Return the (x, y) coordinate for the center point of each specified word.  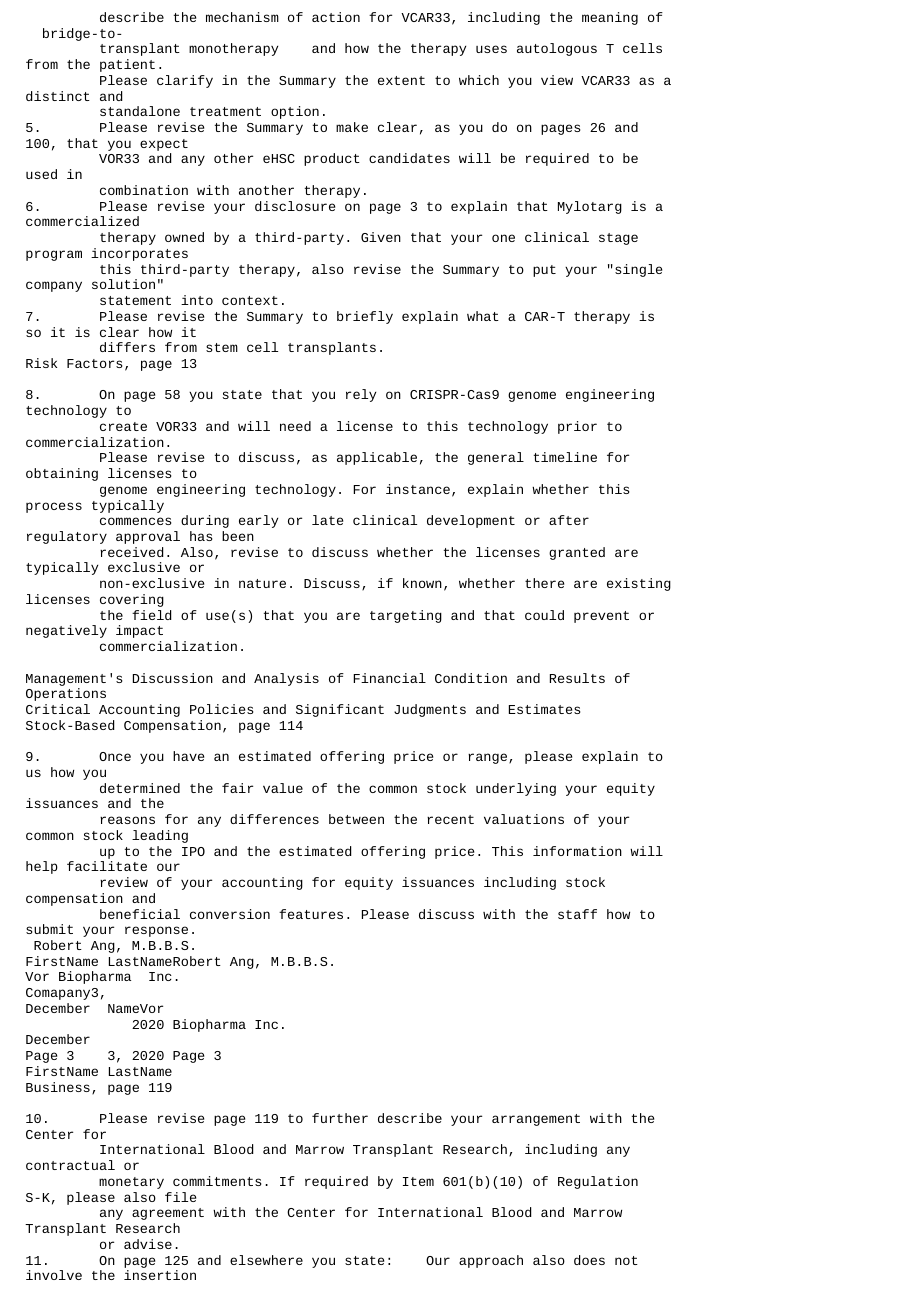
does (589, 1260)
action (336, 17)
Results (577, 678)
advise (148, 1244)
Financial (389, 678)
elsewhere (266, 1260)
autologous (557, 49)
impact (139, 631)
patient (127, 65)
